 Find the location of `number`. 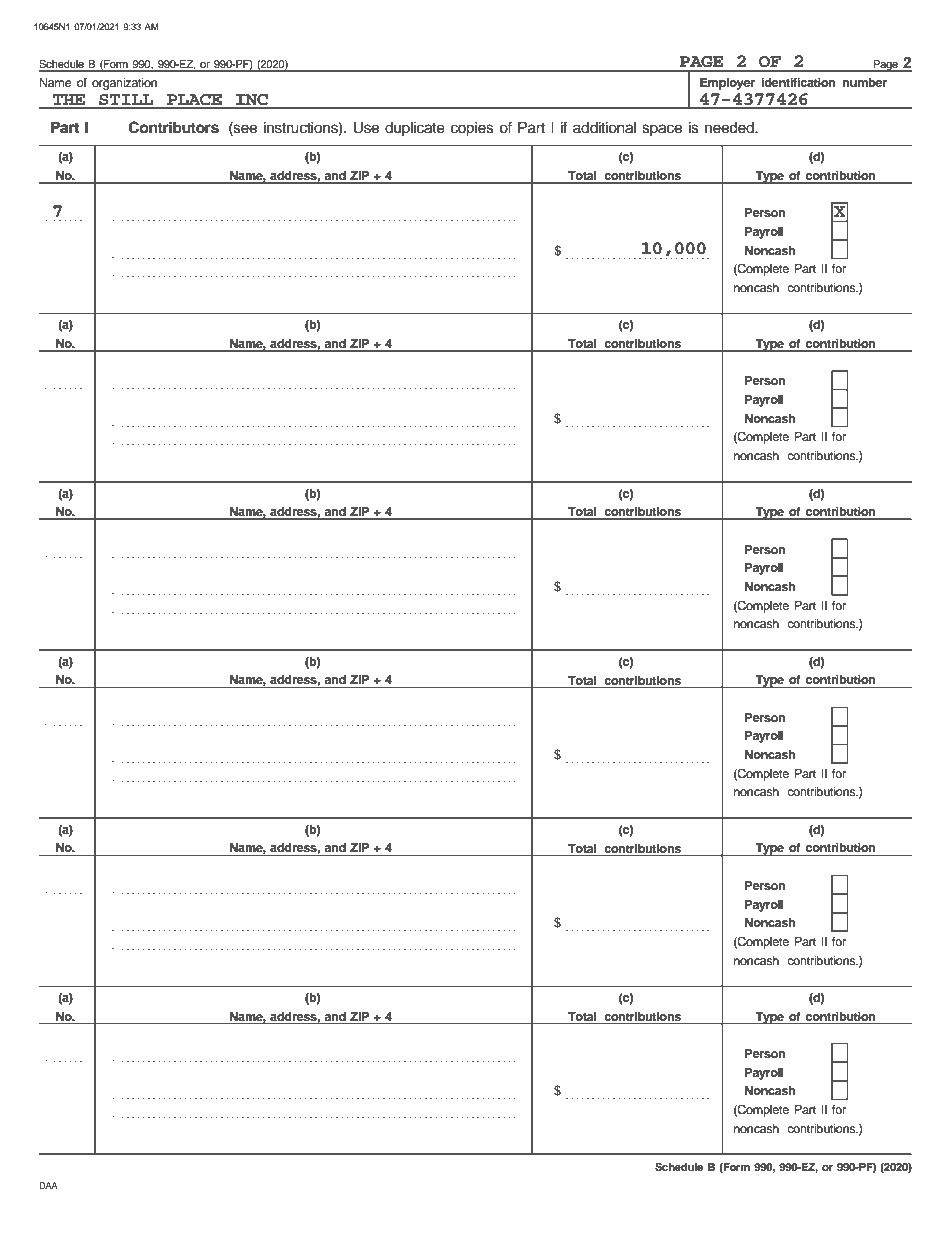

number is located at coordinates (865, 82).
